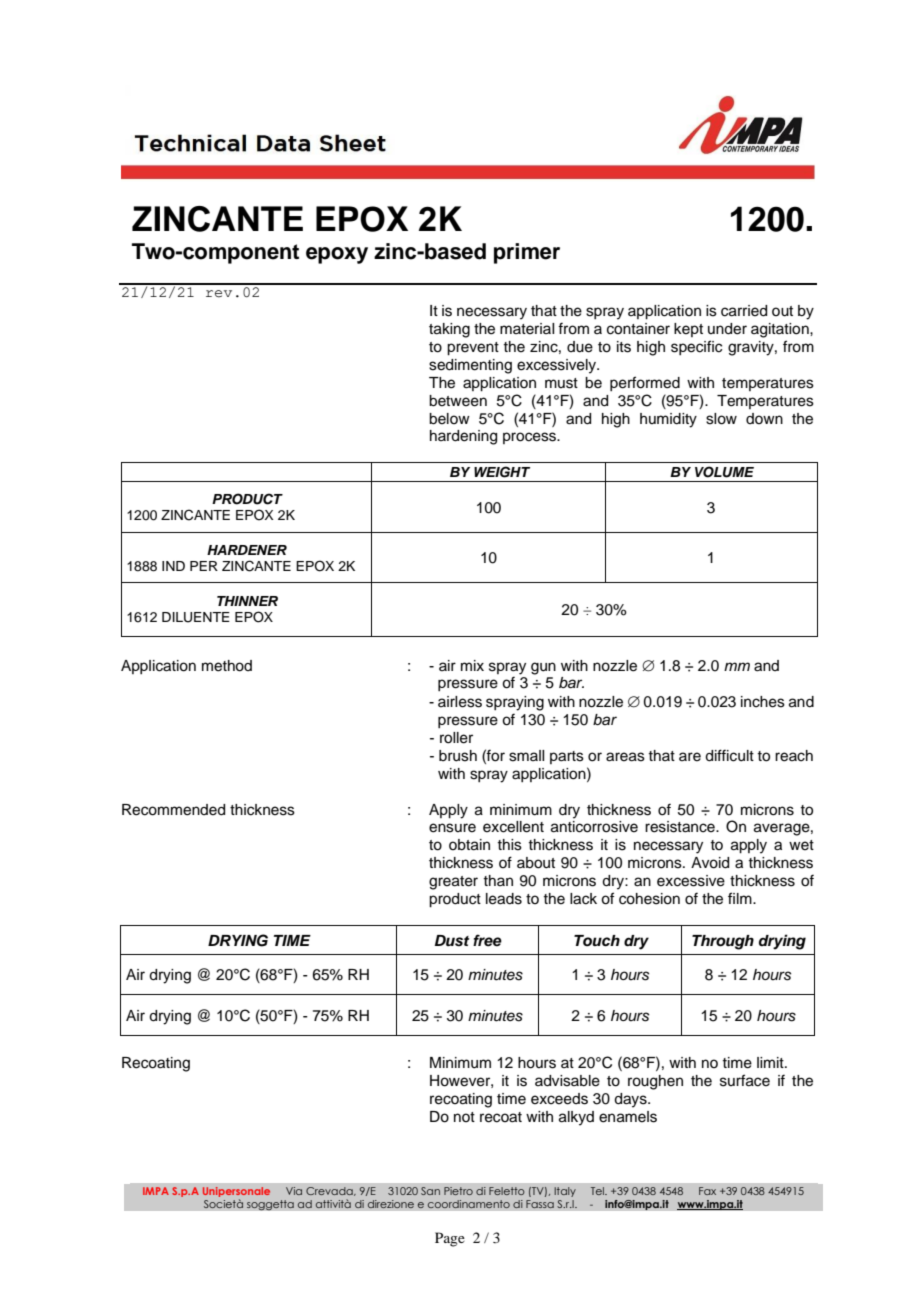 The image size is (924, 1308). Describe the element at coordinates (458, 756) in the document. I see `brush` at that location.
